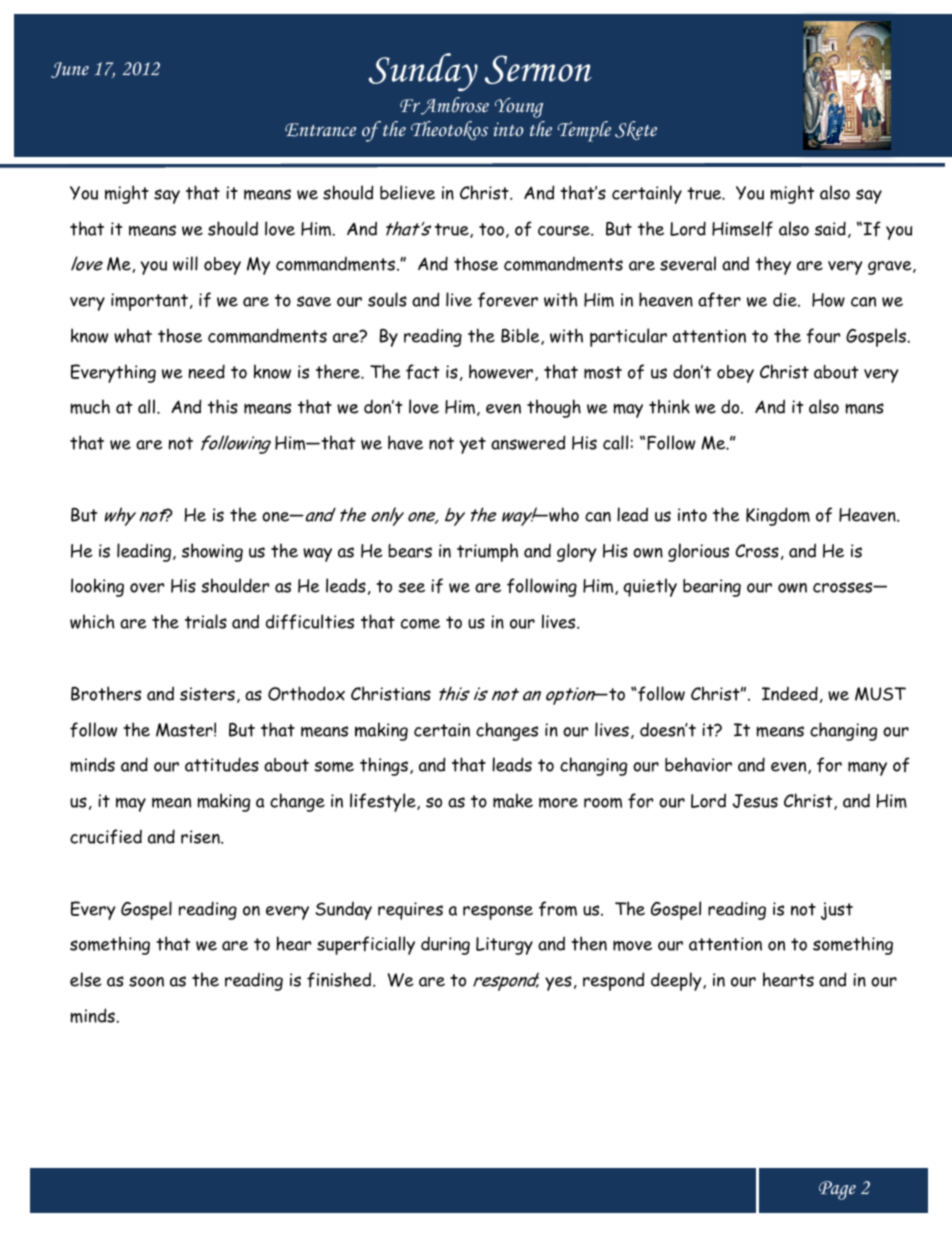 The height and width of the image is (1233, 952). Describe the element at coordinates (449, 130) in the image. I see `Theotokos` at that location.
